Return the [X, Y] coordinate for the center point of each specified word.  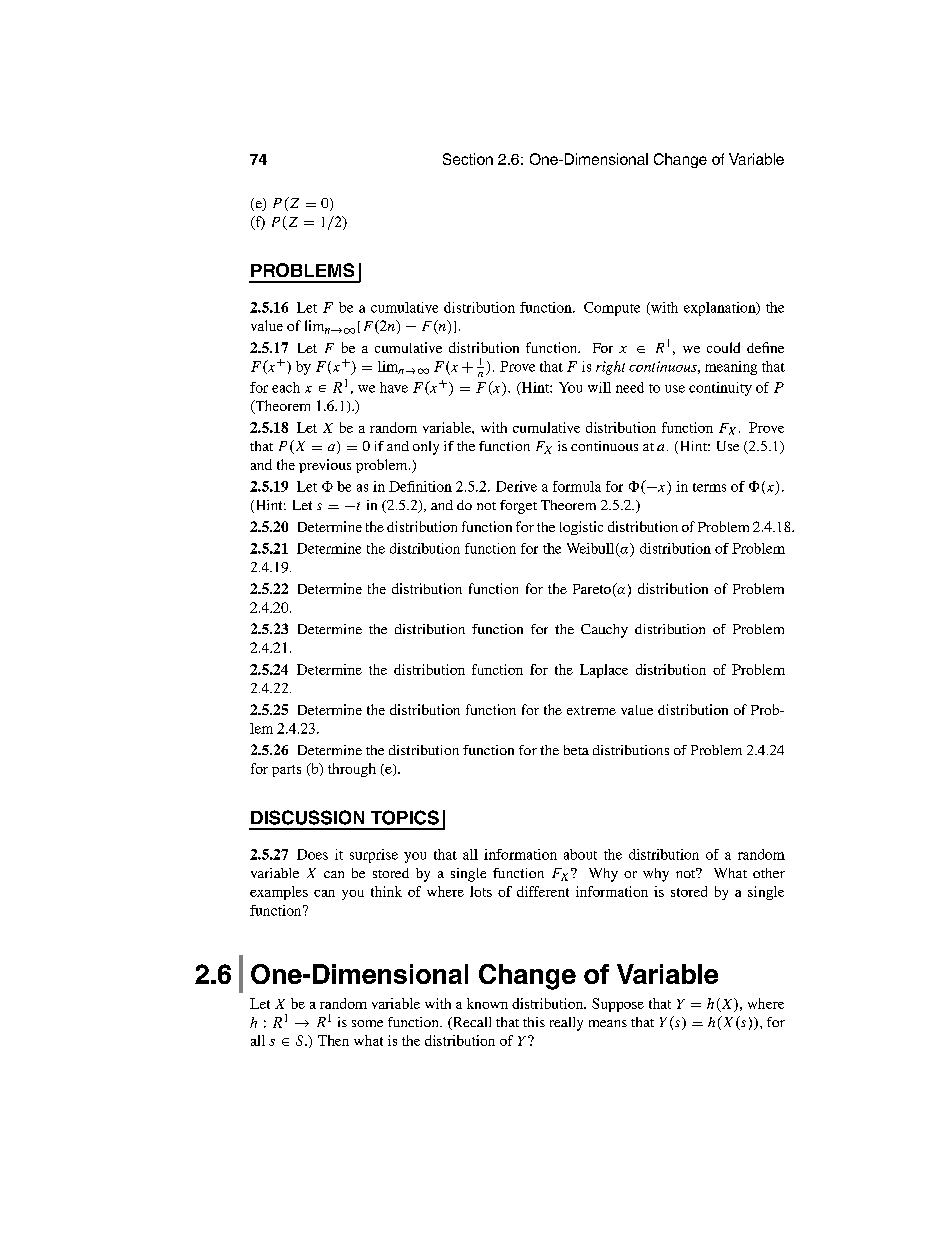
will [599, 387]
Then [333, 1040]
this [534, 1022]
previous [325, 466]
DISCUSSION [307, 817]
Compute [612, 309]
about [580, 854]
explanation [721, 309]
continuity [720, 389]
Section [468, 159]
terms [709, 487]
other [769, 873]
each [286, 387]
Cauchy [604, 631]
